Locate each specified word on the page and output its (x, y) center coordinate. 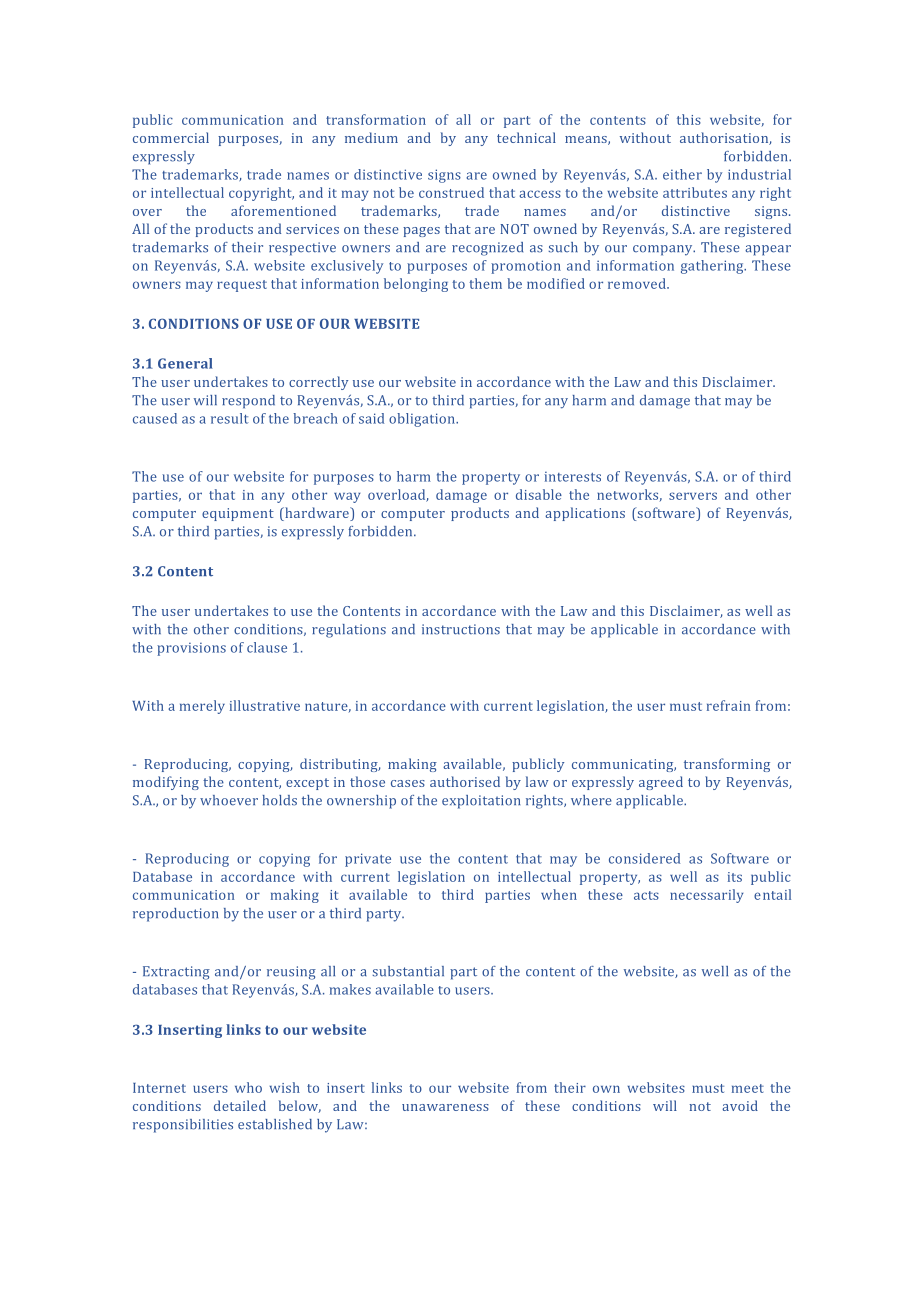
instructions (461, 629)
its (735, 877)
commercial (171, 137)
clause (267, 647)
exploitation (481, 802)
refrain (728, 705)
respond (248, 402)
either (682, 174)
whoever (229, 800)
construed (451, 192)
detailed (240, 1105)
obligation (423, 420)
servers (693, 496)
